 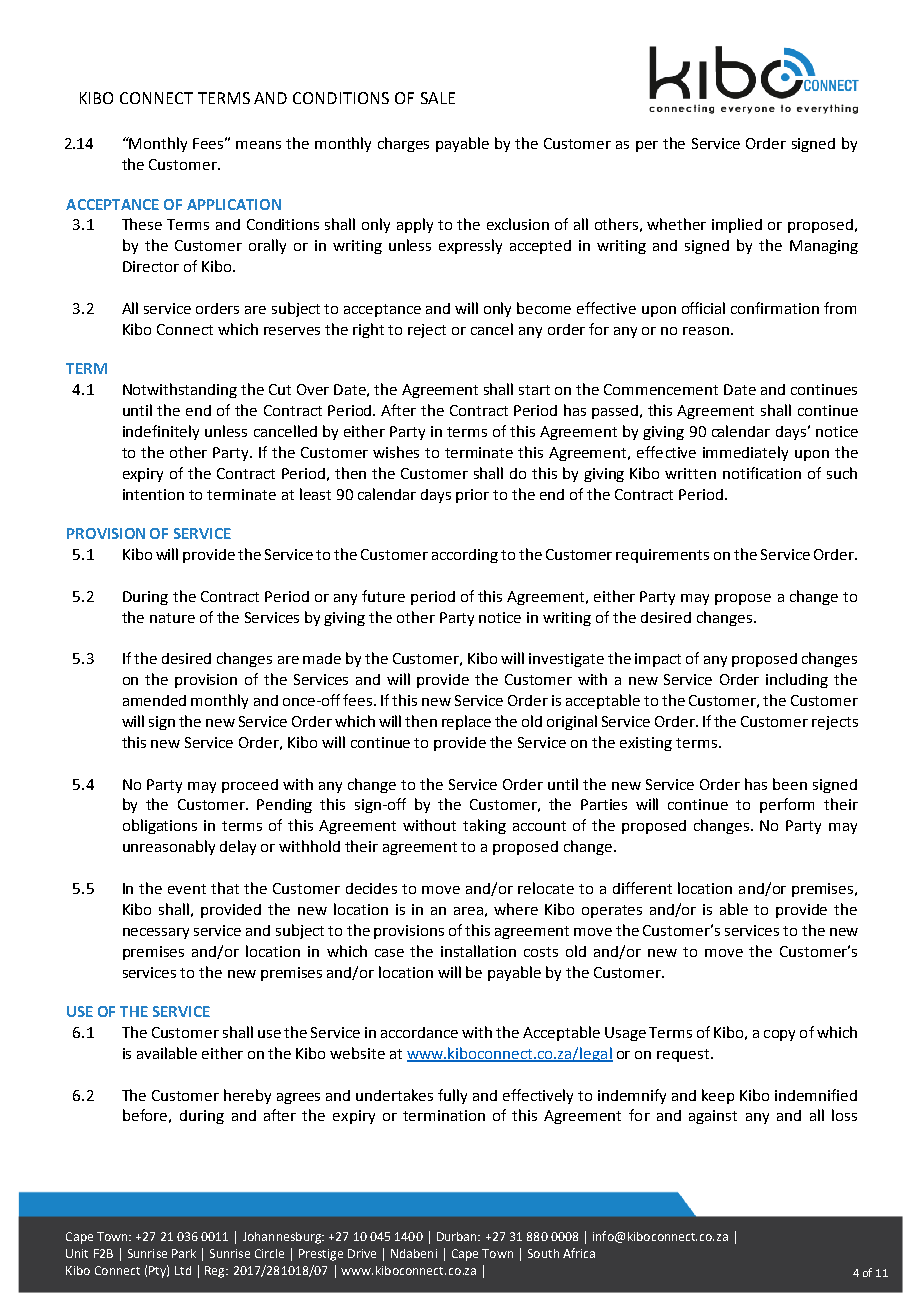 I want to click on replace, so click(x=466, y=722).
